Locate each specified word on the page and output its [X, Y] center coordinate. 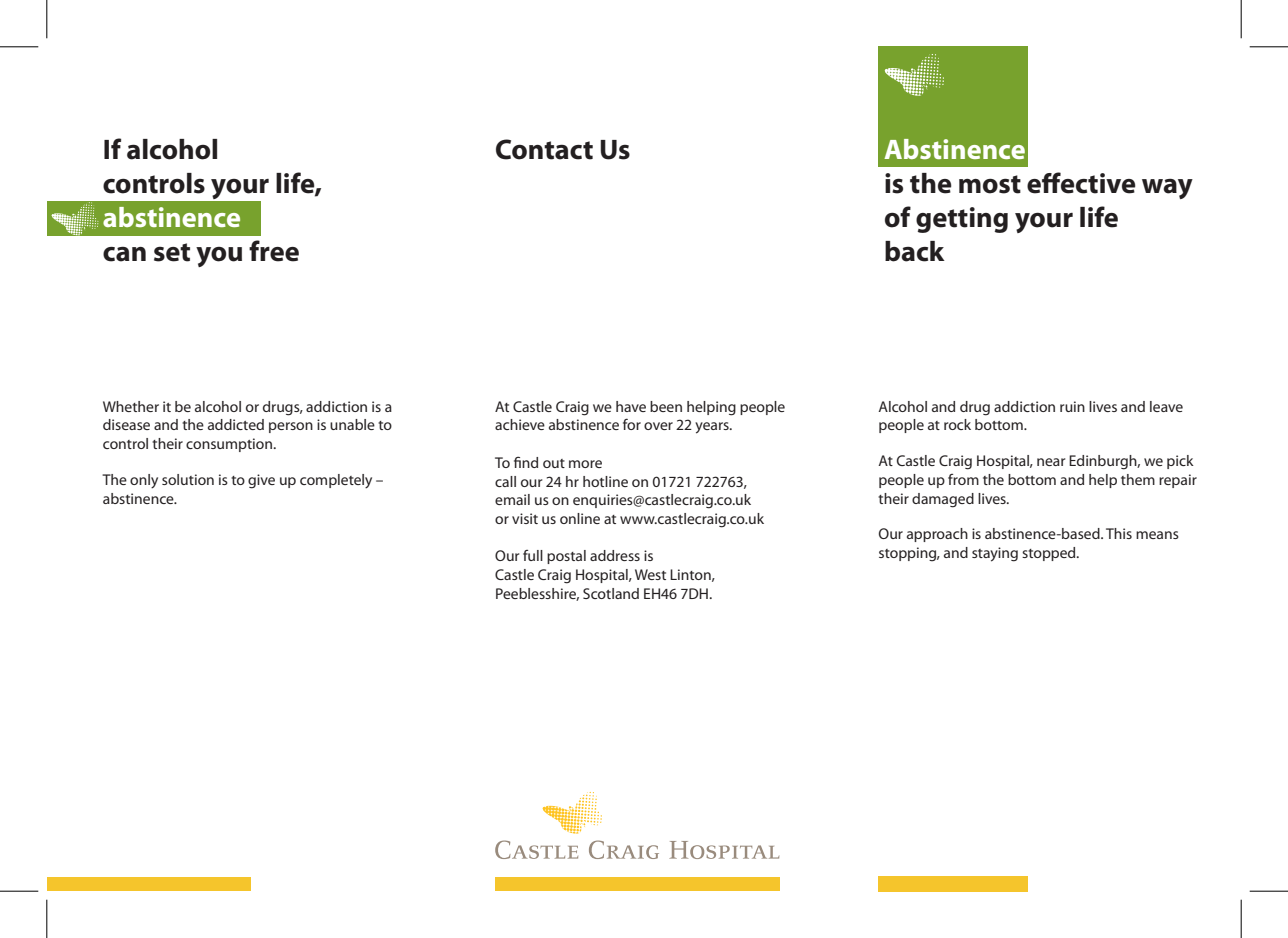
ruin [1072, 406]
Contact [544, 149]
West [650, 574]
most [990, 184]
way [1167, 189]
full [533, 555]
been [666, 406]
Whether [131, 406]
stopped [1050, 554]
